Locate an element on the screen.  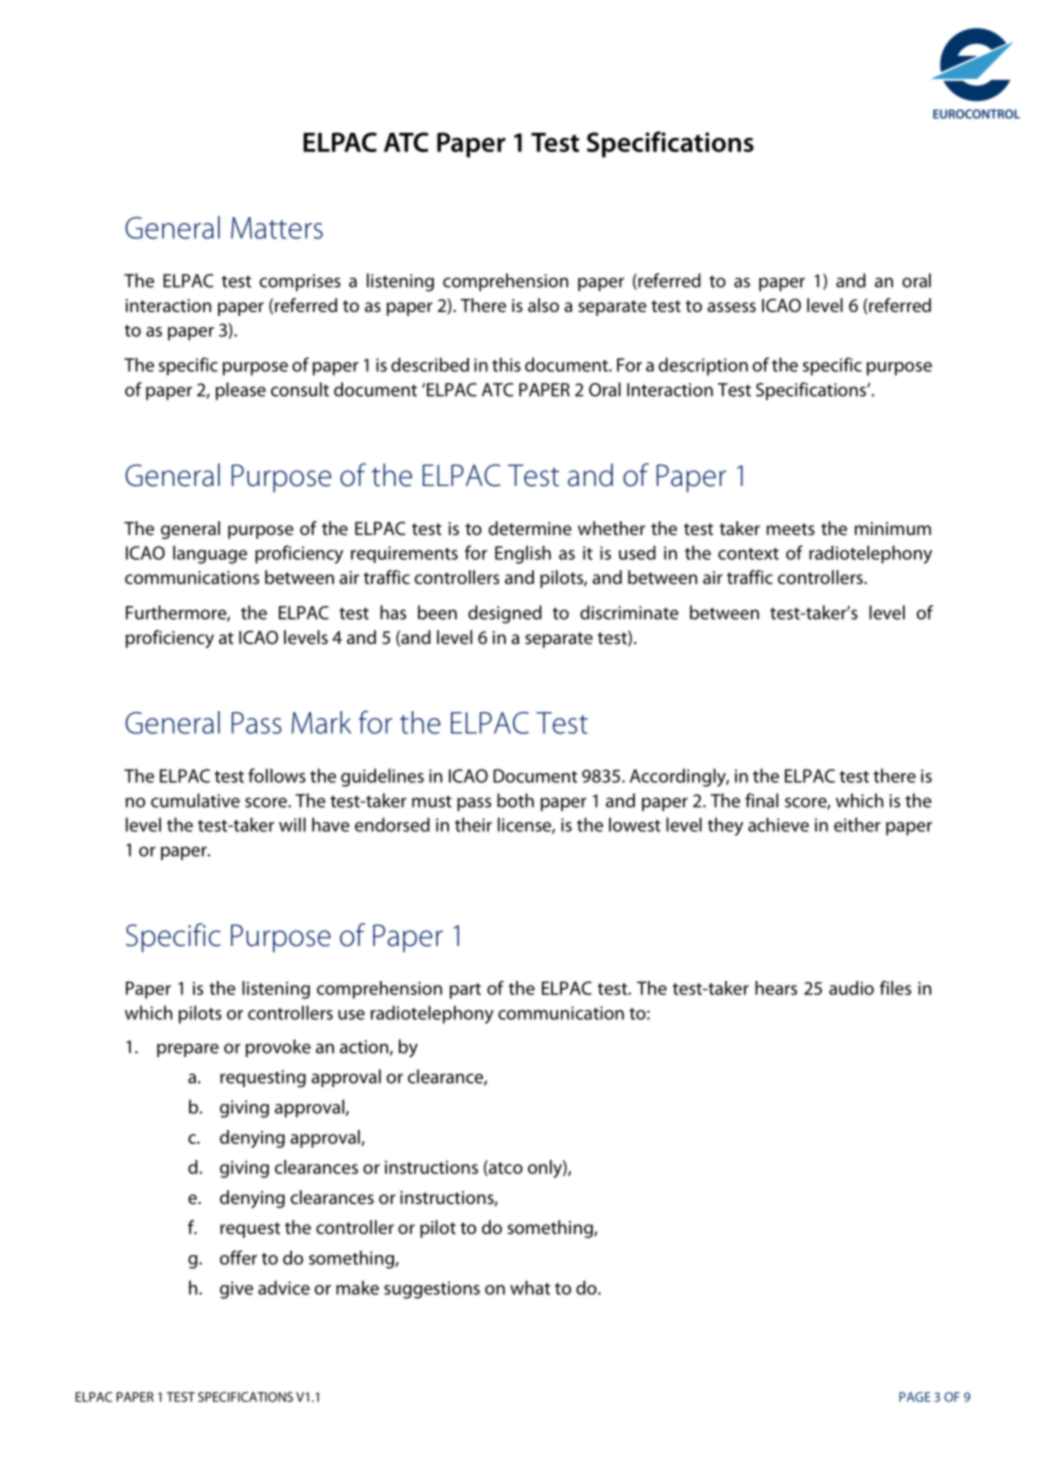
comprises is located at coordinates (300, 282).
